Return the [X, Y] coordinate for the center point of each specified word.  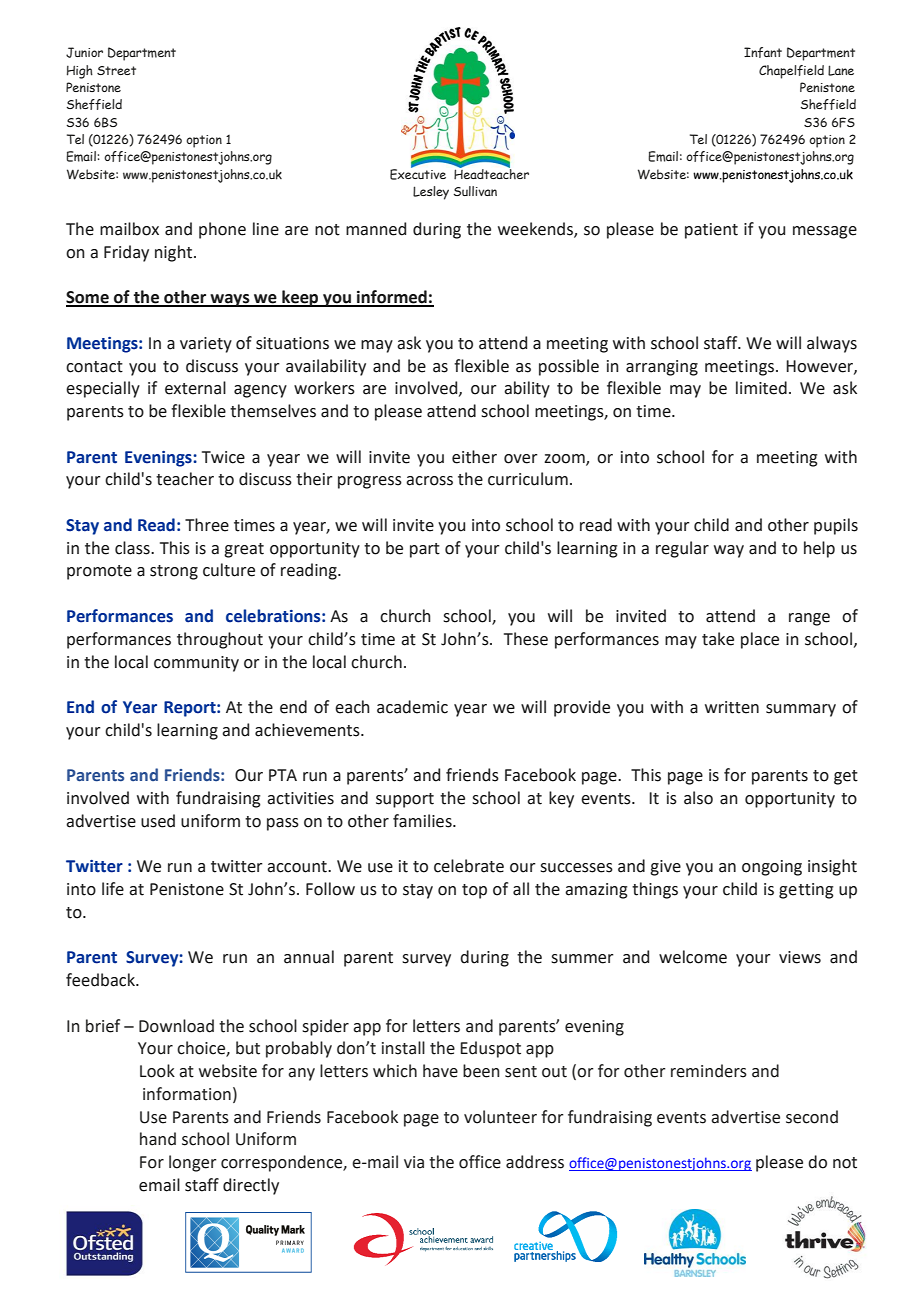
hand [158, 1139]
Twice [223, 457]
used [158, 821]
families [423, 821]
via [414, 1162]
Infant [763, 52]
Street [116, 70]
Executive [418, 173]
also [698, 798]
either [474, 457]
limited [761, 388]
